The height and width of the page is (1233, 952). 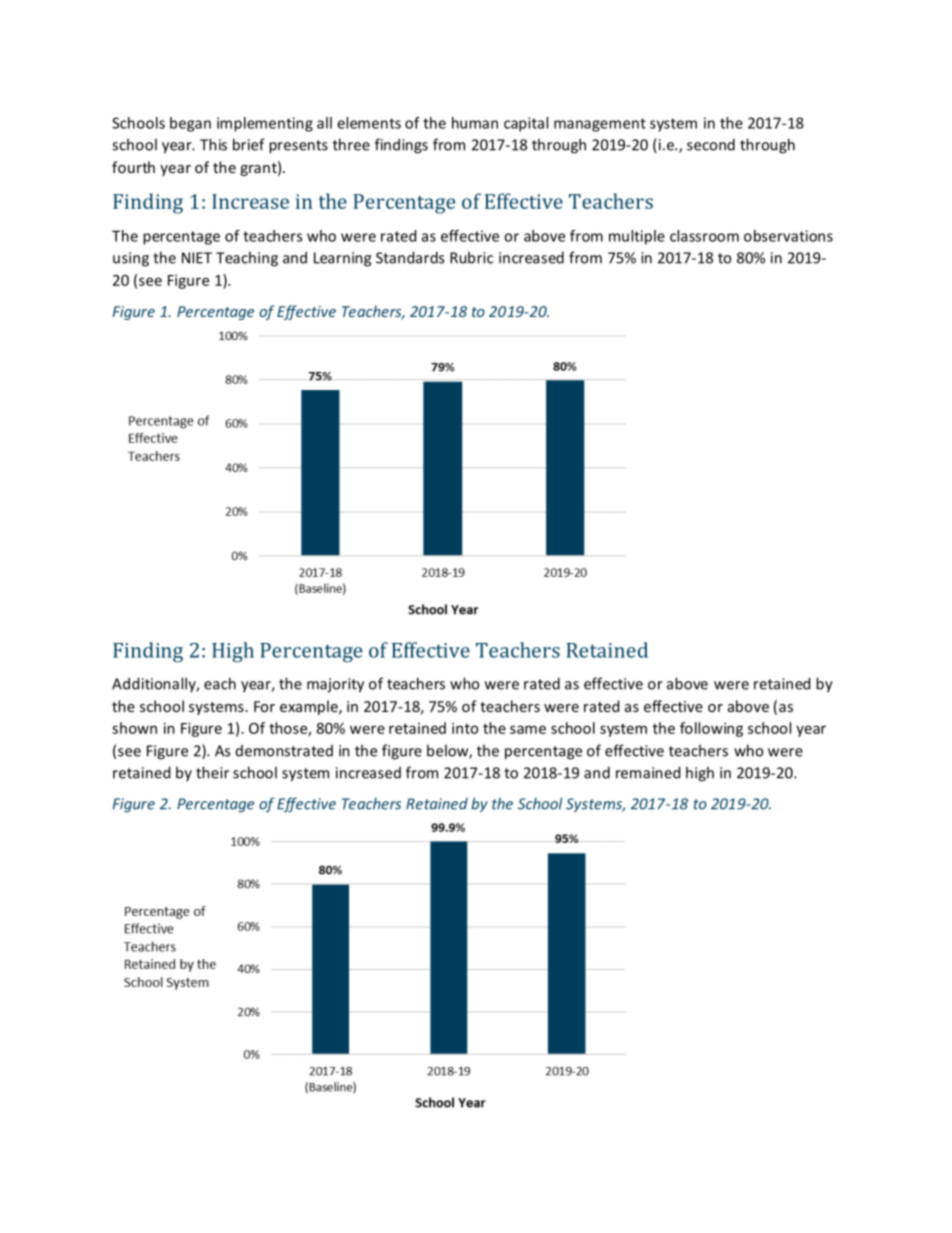 I want to click on Rubric, so click(x=471, y=257).
